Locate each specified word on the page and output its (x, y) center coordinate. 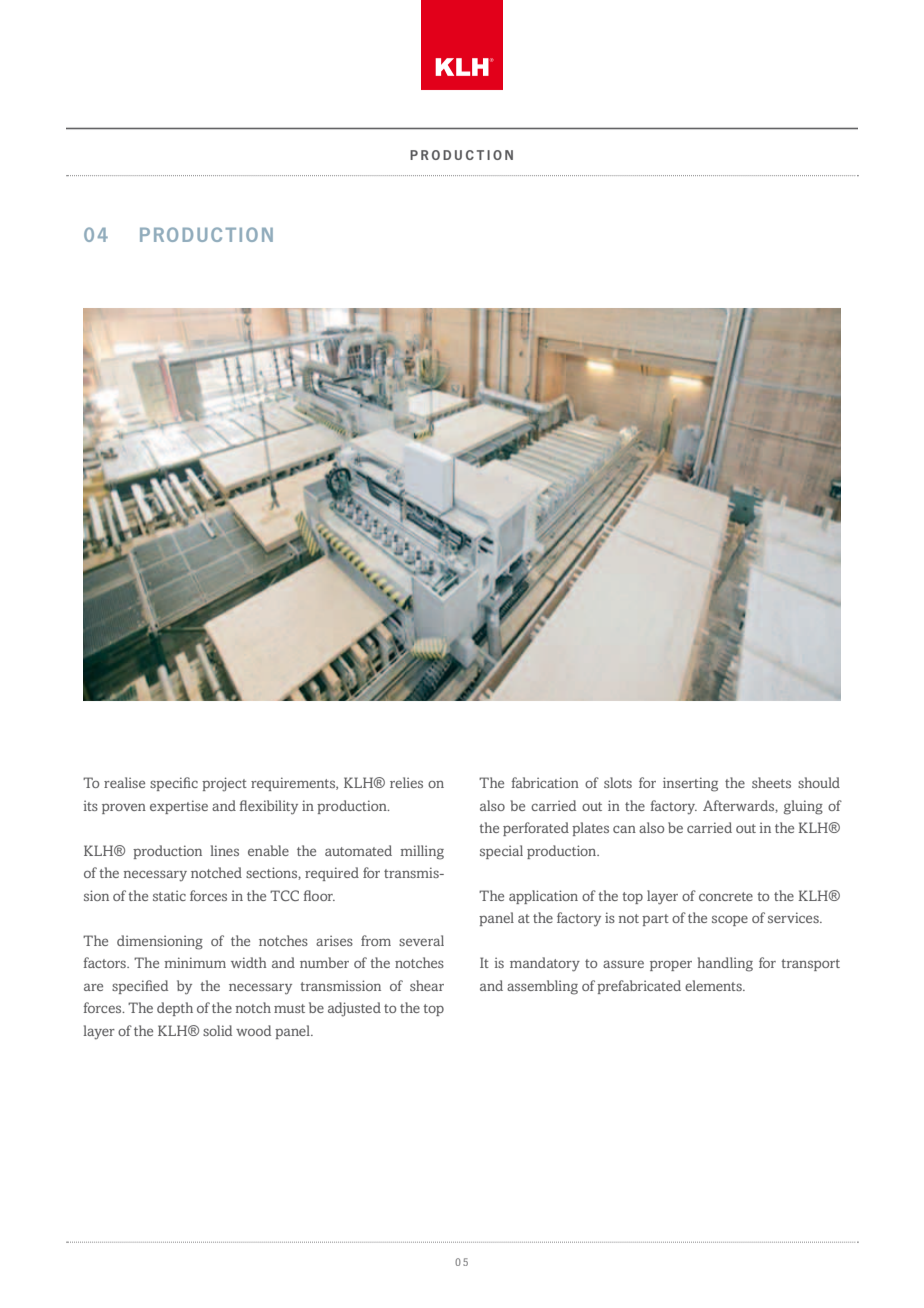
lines (224, 850)
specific (174, 784)
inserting (690, 784)
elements (714, 985)
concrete (726, 896)
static (169, 895)
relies (406, 782)
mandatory (545, 964)
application (543, 897)
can (624, 829)
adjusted (354, 1009)
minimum (195, 962)
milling (422, 852)
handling (725, 964)
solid (217, 1030)
